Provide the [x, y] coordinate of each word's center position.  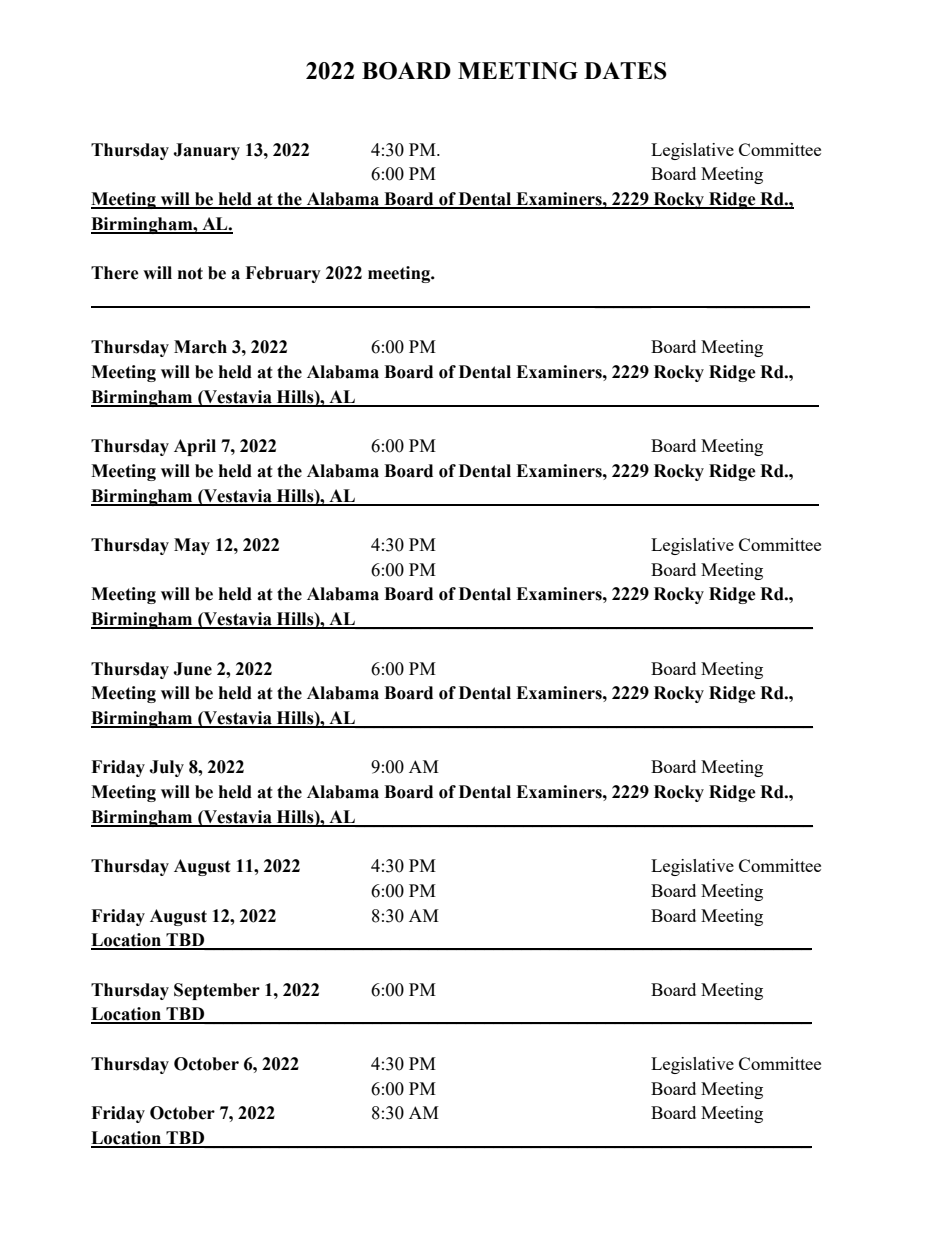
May [192, 546]
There [115, 273]
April [195, 447]
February [283, 274]
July [166, 768]
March [200, 347]
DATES [625, 71]
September [217, 991]
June [192, 669]
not [190, 273]
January [206, 151]
